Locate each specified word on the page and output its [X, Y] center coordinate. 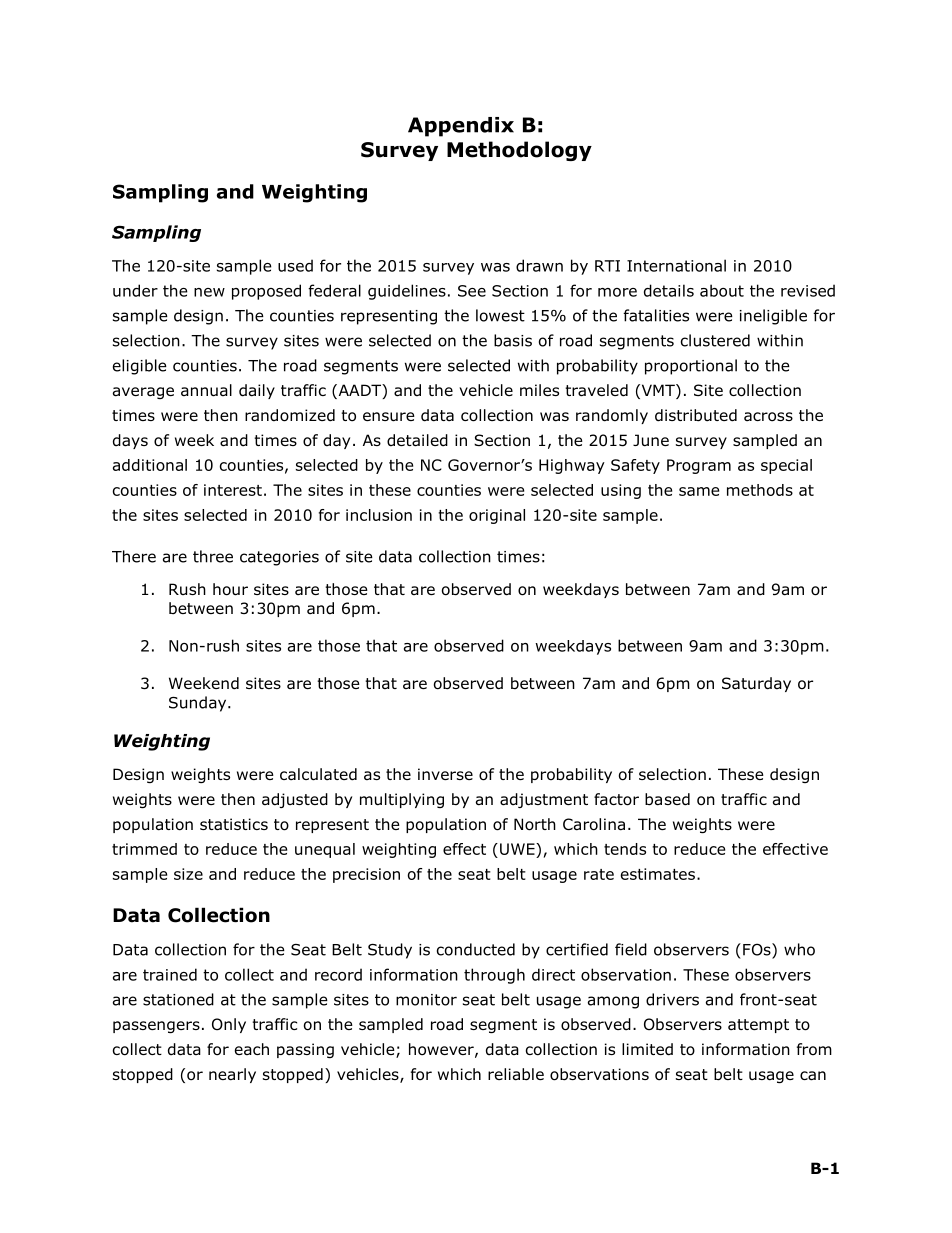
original [497, 516]
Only [229, 1025]
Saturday [756, 684]
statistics [234, 824]
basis [513, 340]
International [676, 265]
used [295, 265]
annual [206, 390]
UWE [518, 849]
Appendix [461, 127]
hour [230, 589]
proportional [691, 367]
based [667, 799]
